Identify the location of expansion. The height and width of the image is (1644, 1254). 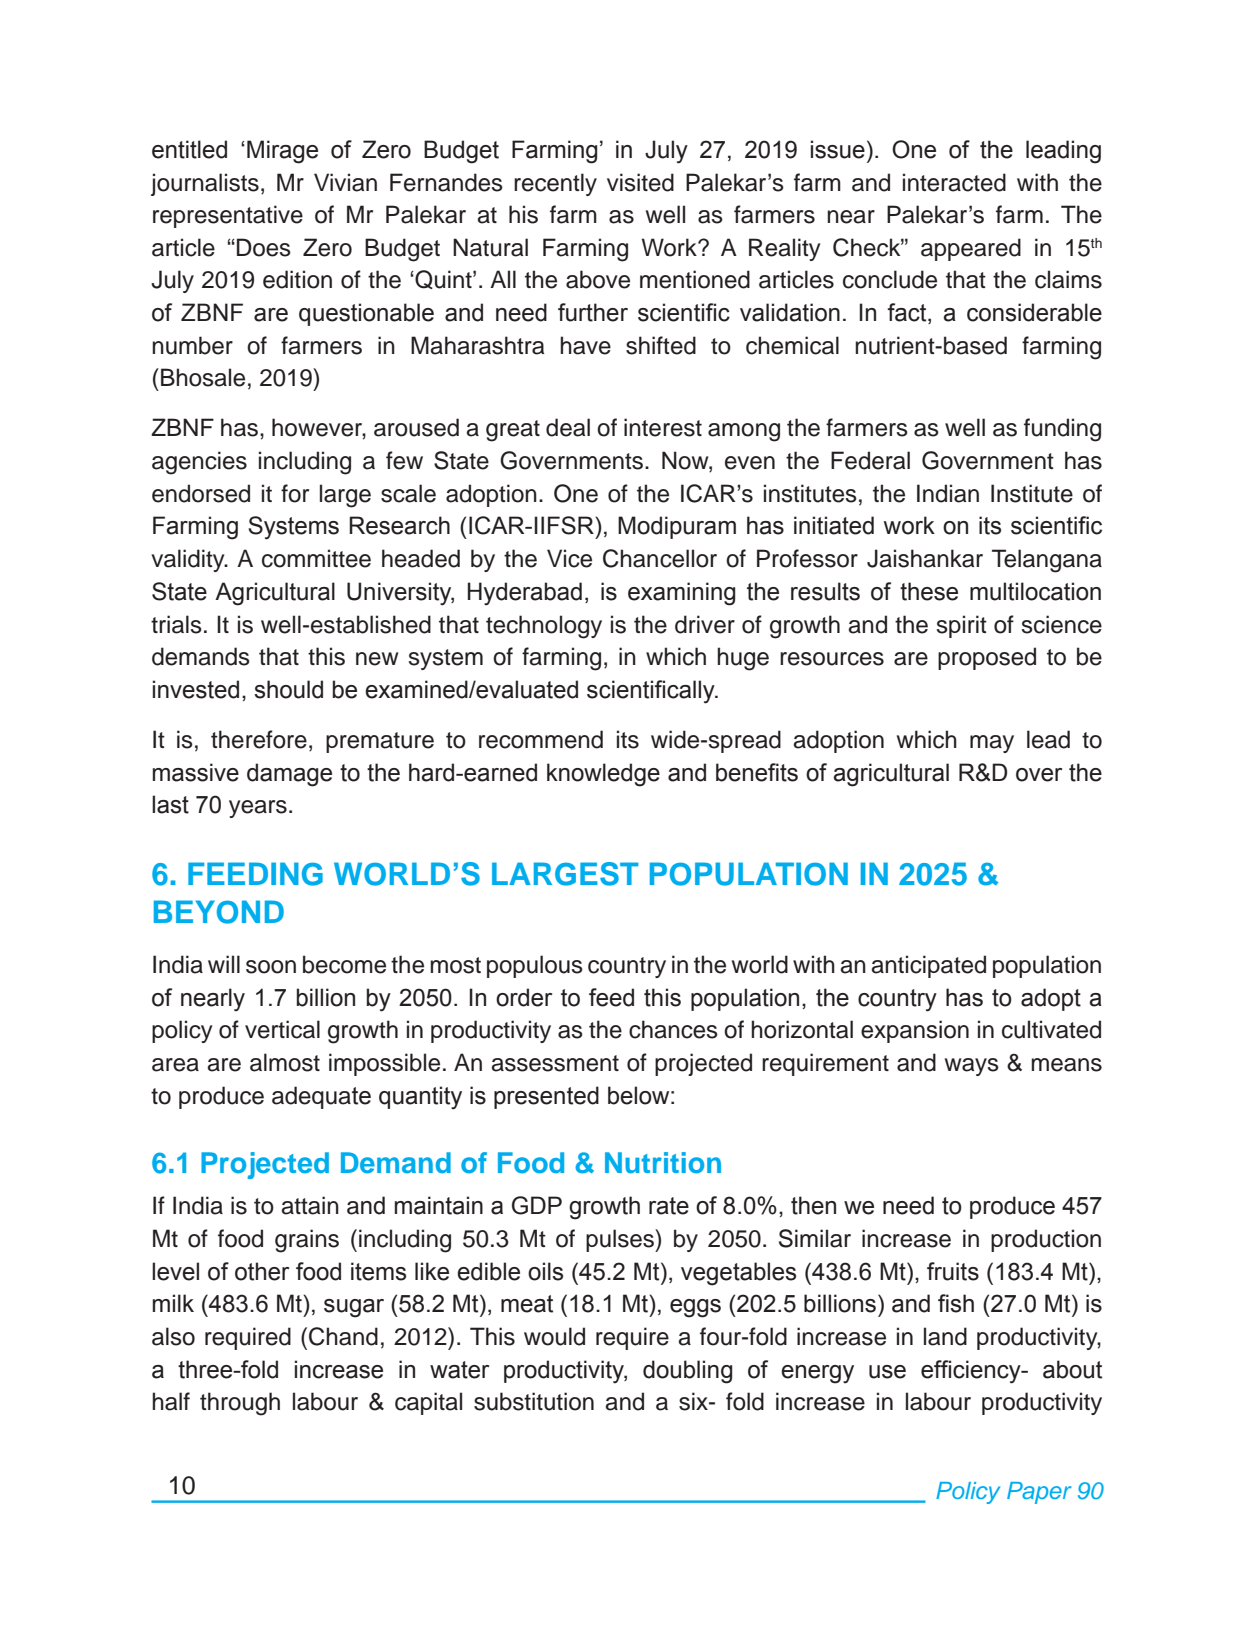
(915, 1031).
